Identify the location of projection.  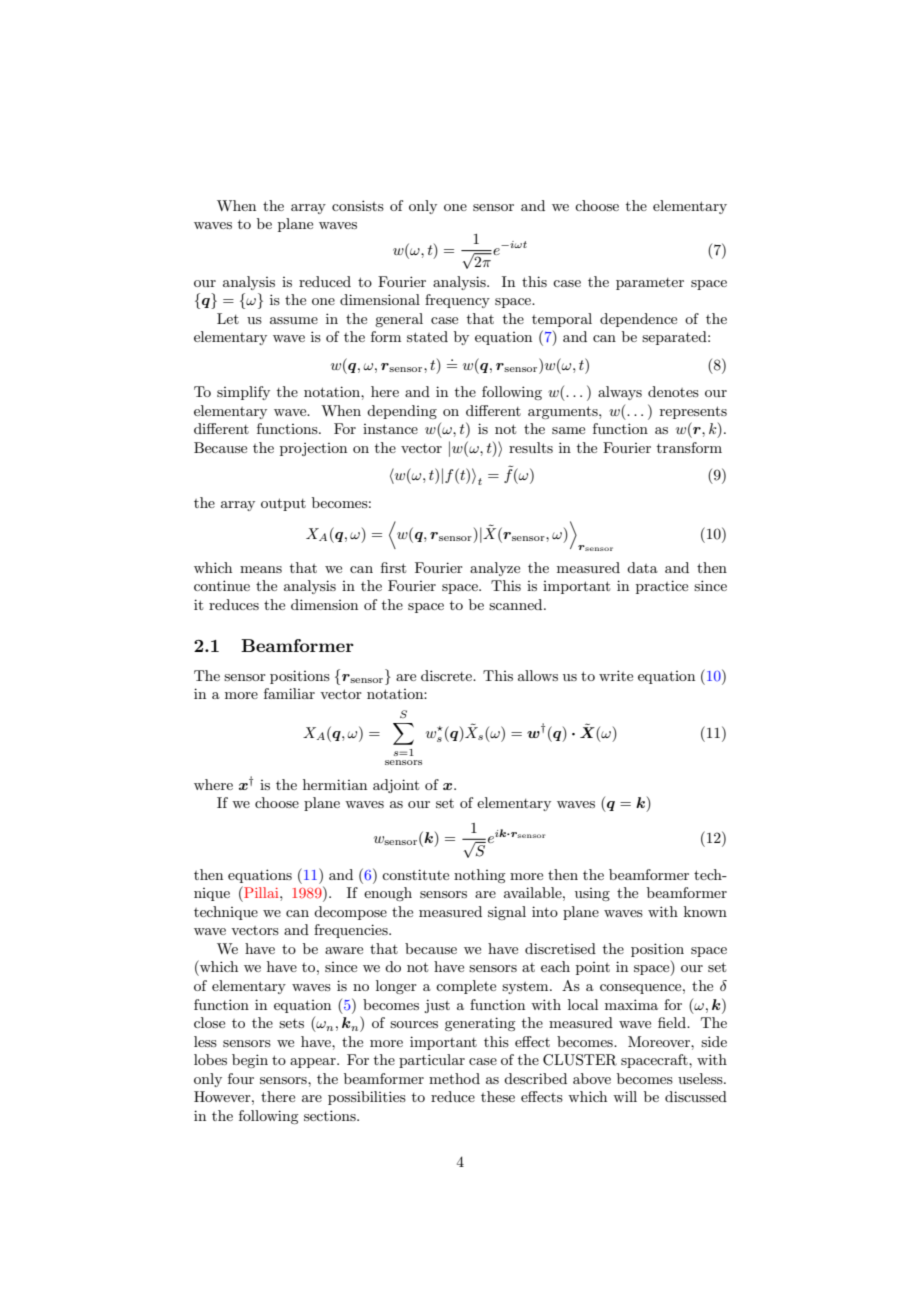
(313, 449).
